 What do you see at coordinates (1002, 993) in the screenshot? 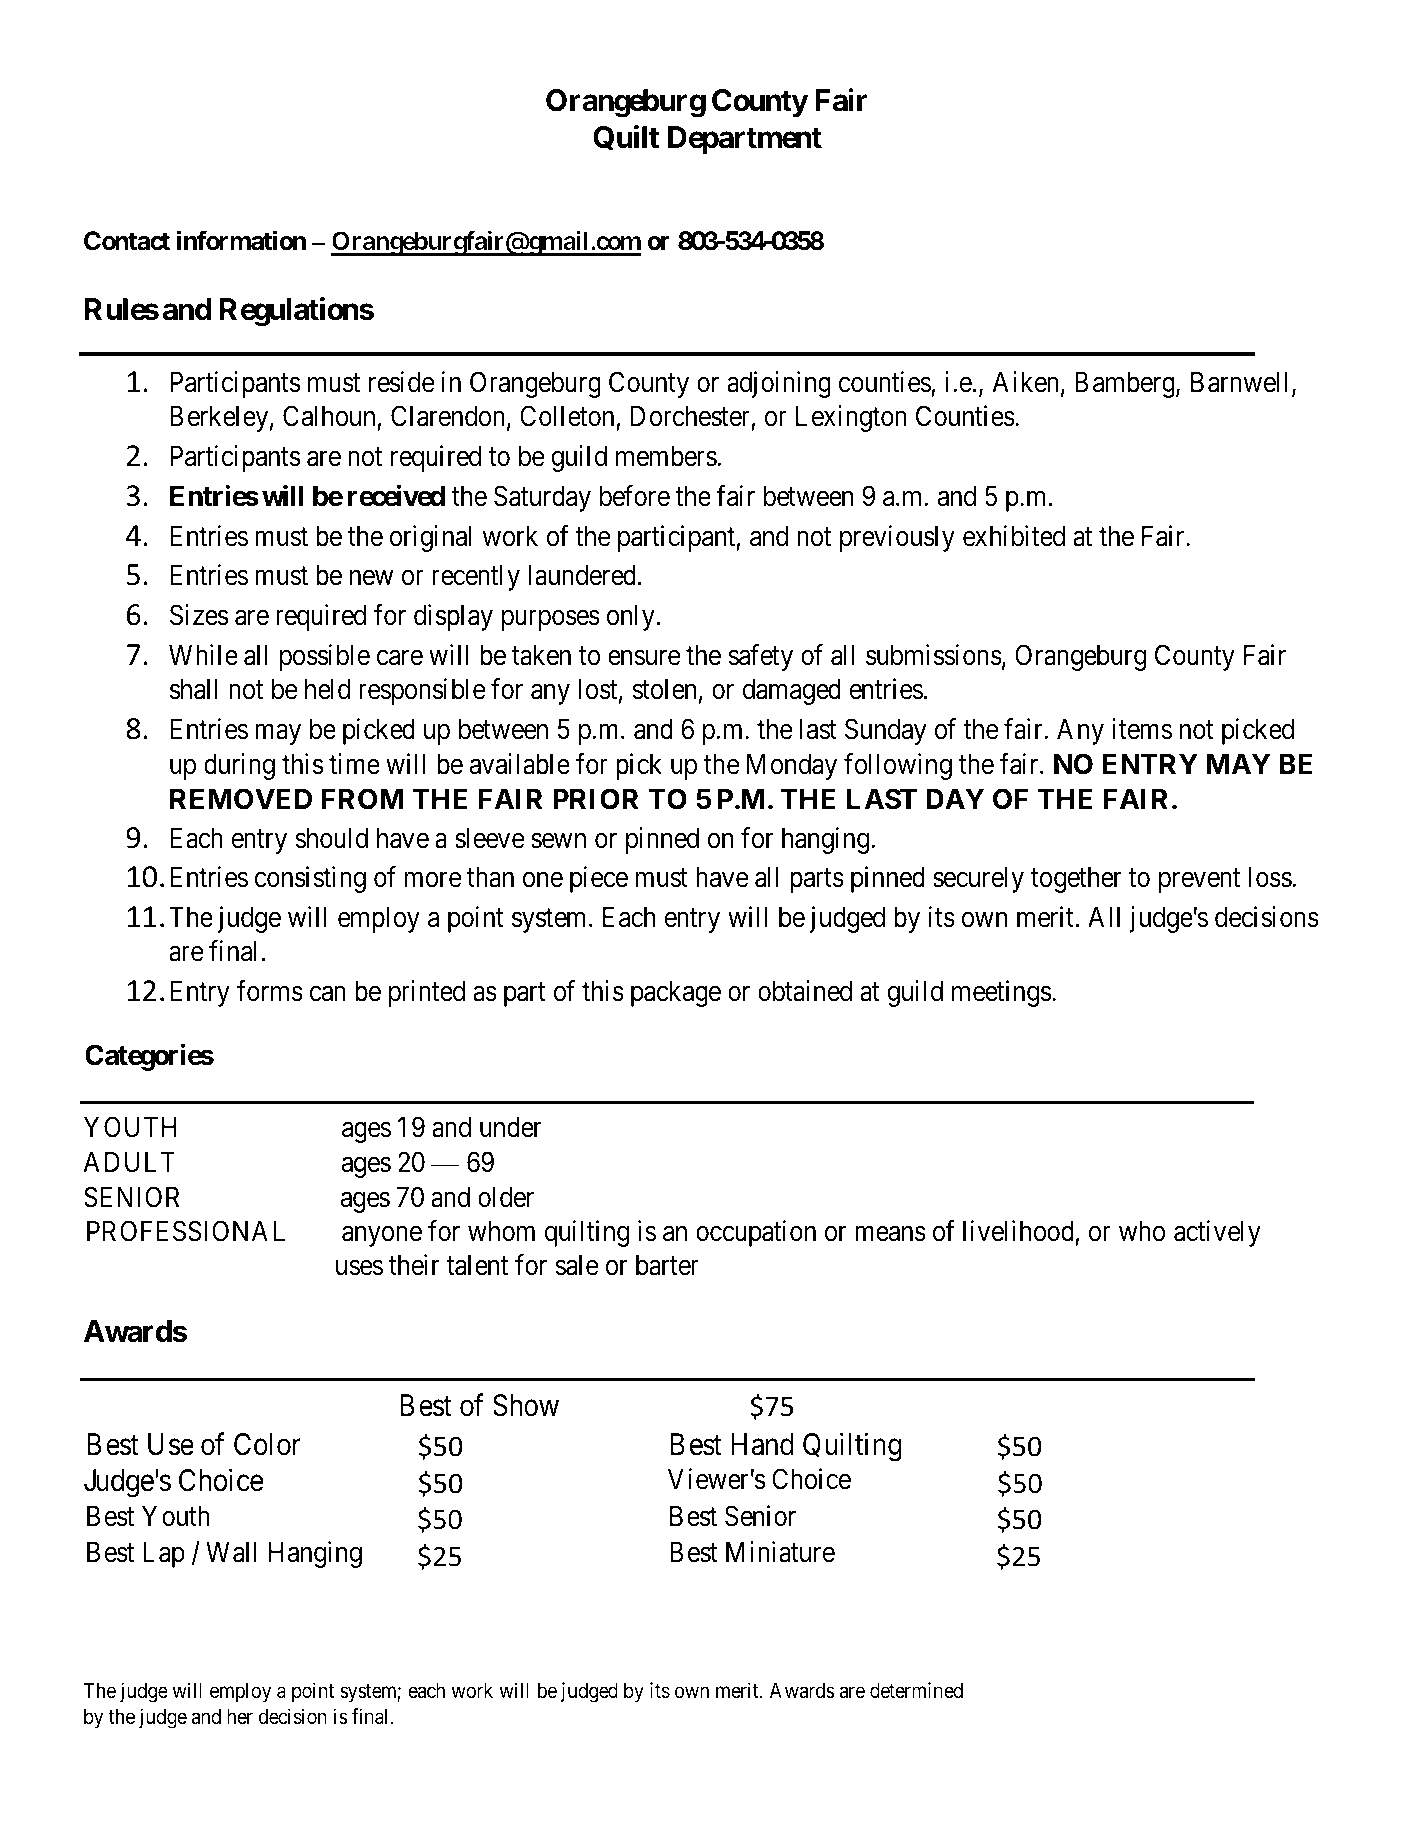
I see `meetings` at bounding box center [1002, 993].
